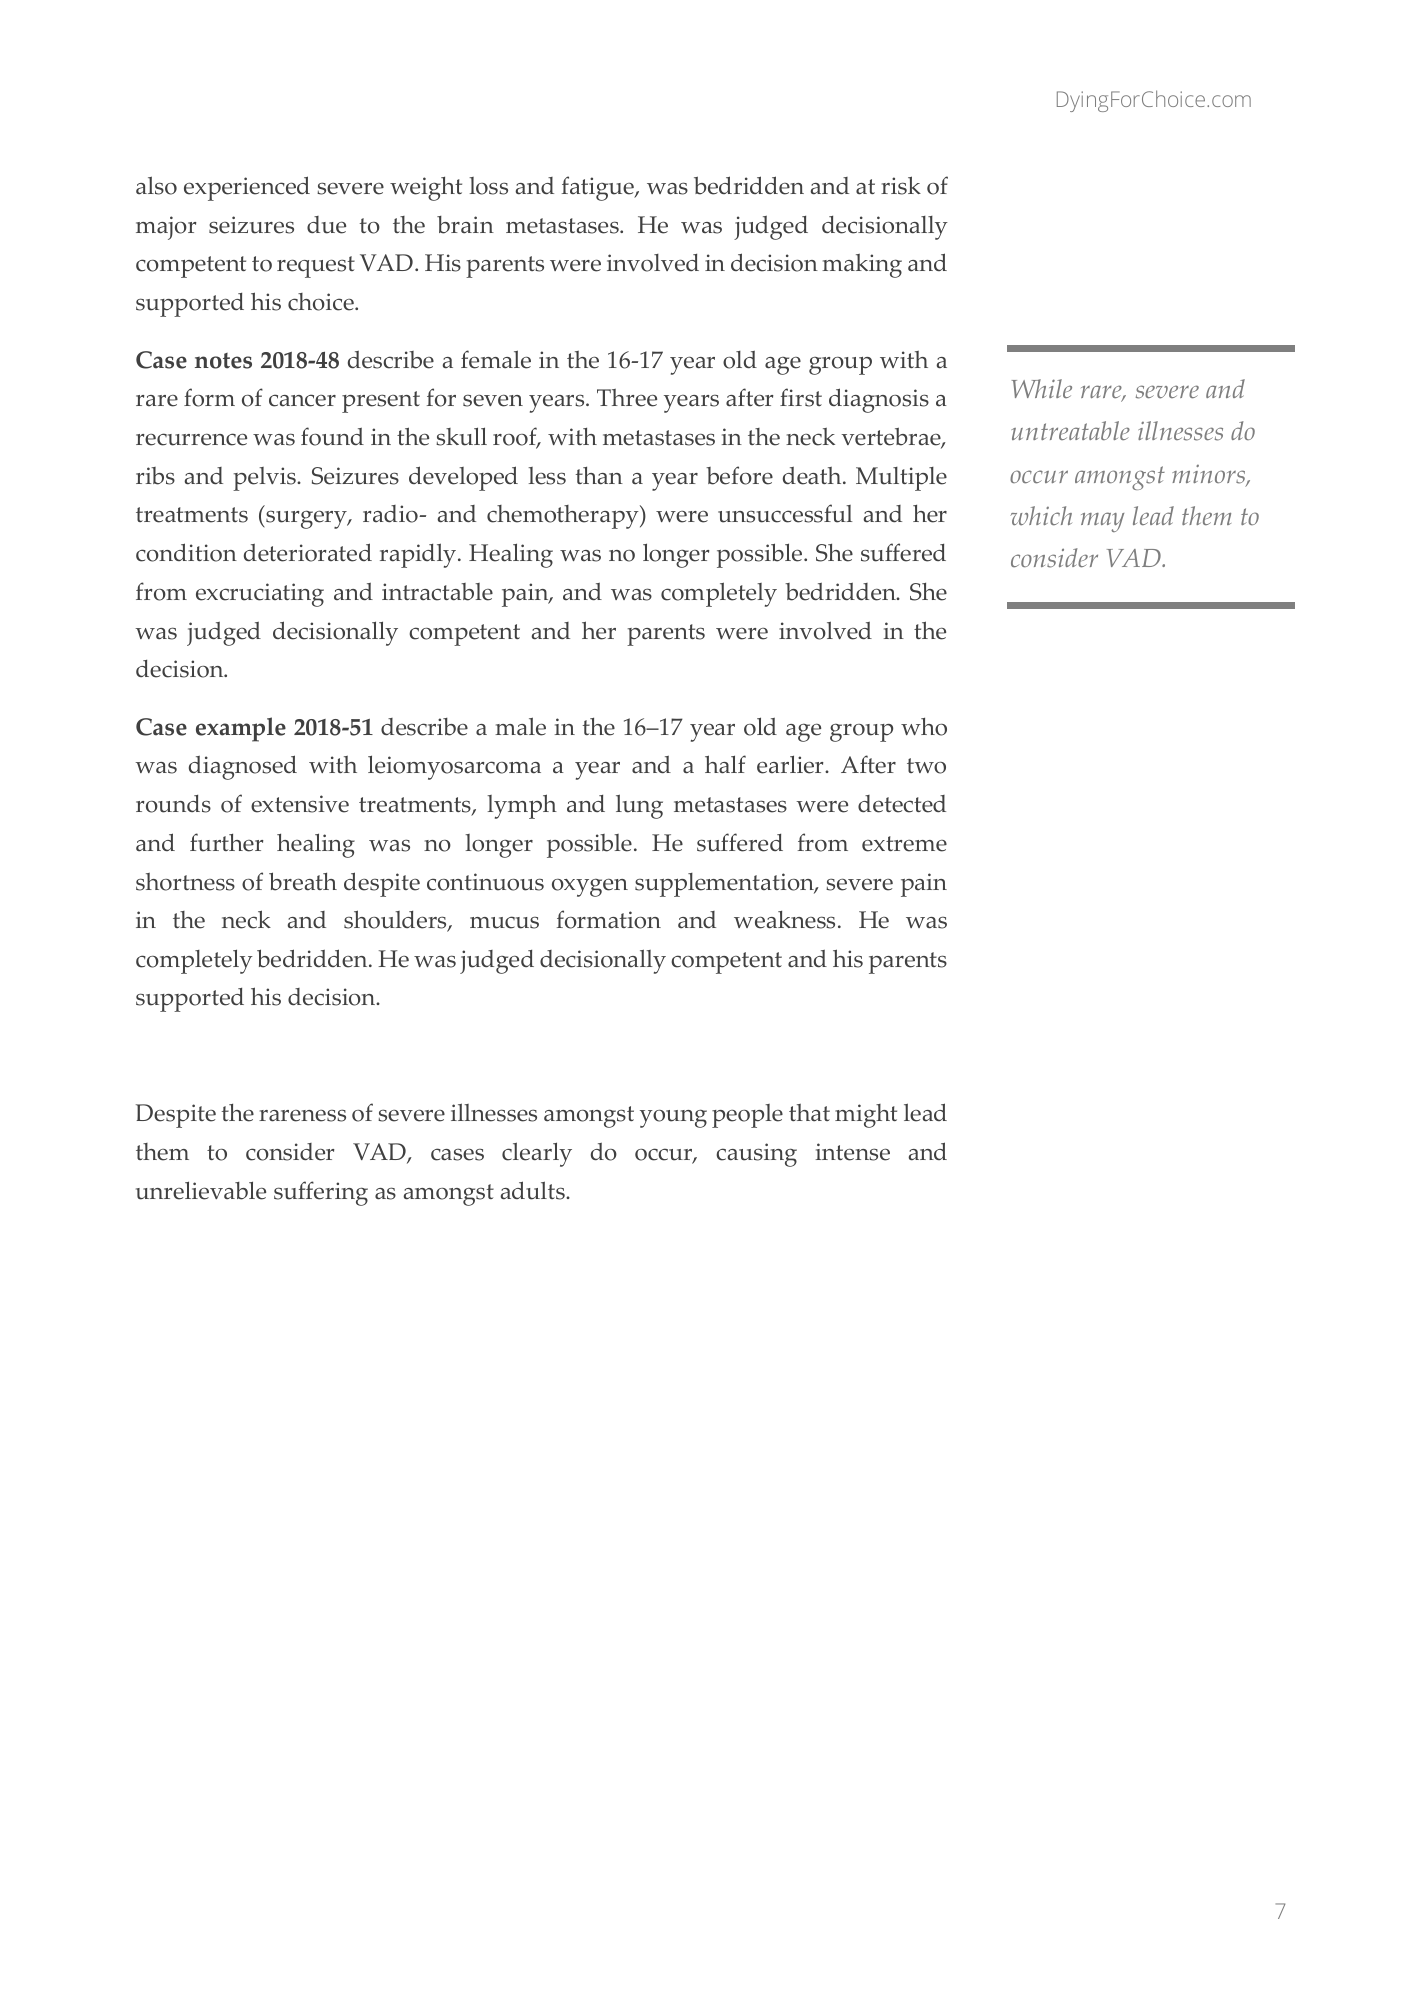  Describe the element at coordinates (725, 764) in the screenshot. I see `half` at that location.
